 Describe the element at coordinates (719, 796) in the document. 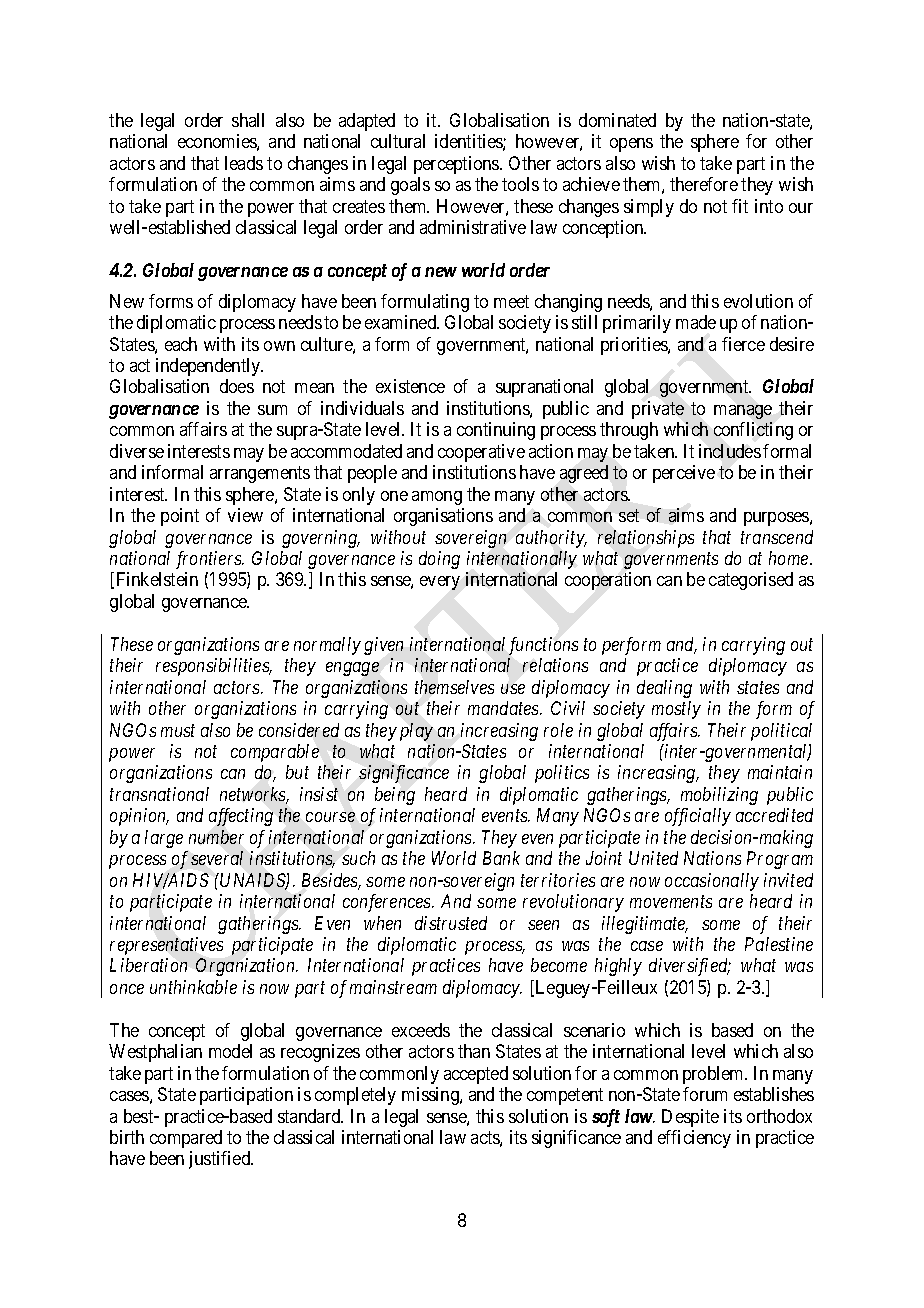

I see `mobilizing` at that location.
